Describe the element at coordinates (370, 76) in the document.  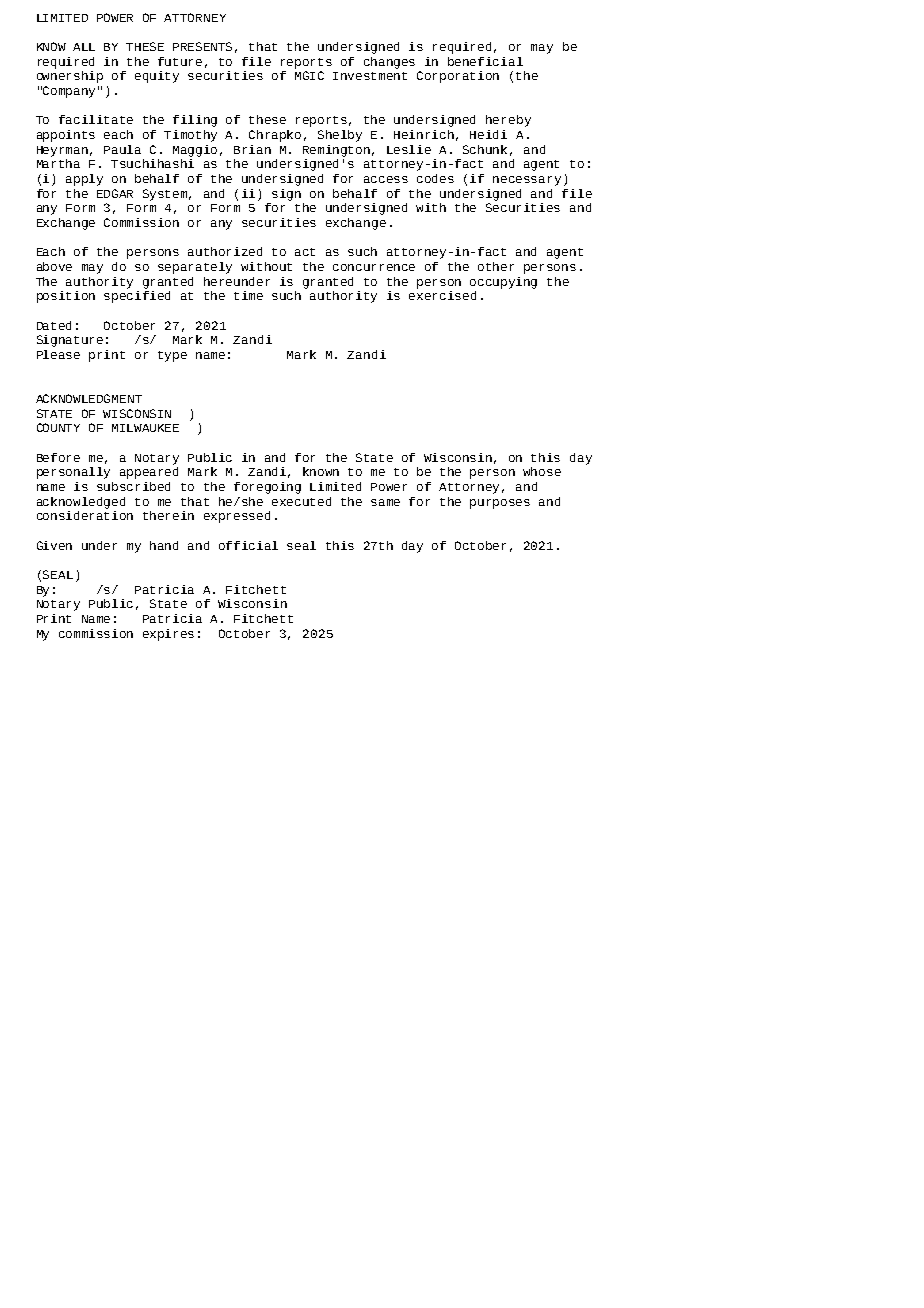
I see `Investment` at that location.
